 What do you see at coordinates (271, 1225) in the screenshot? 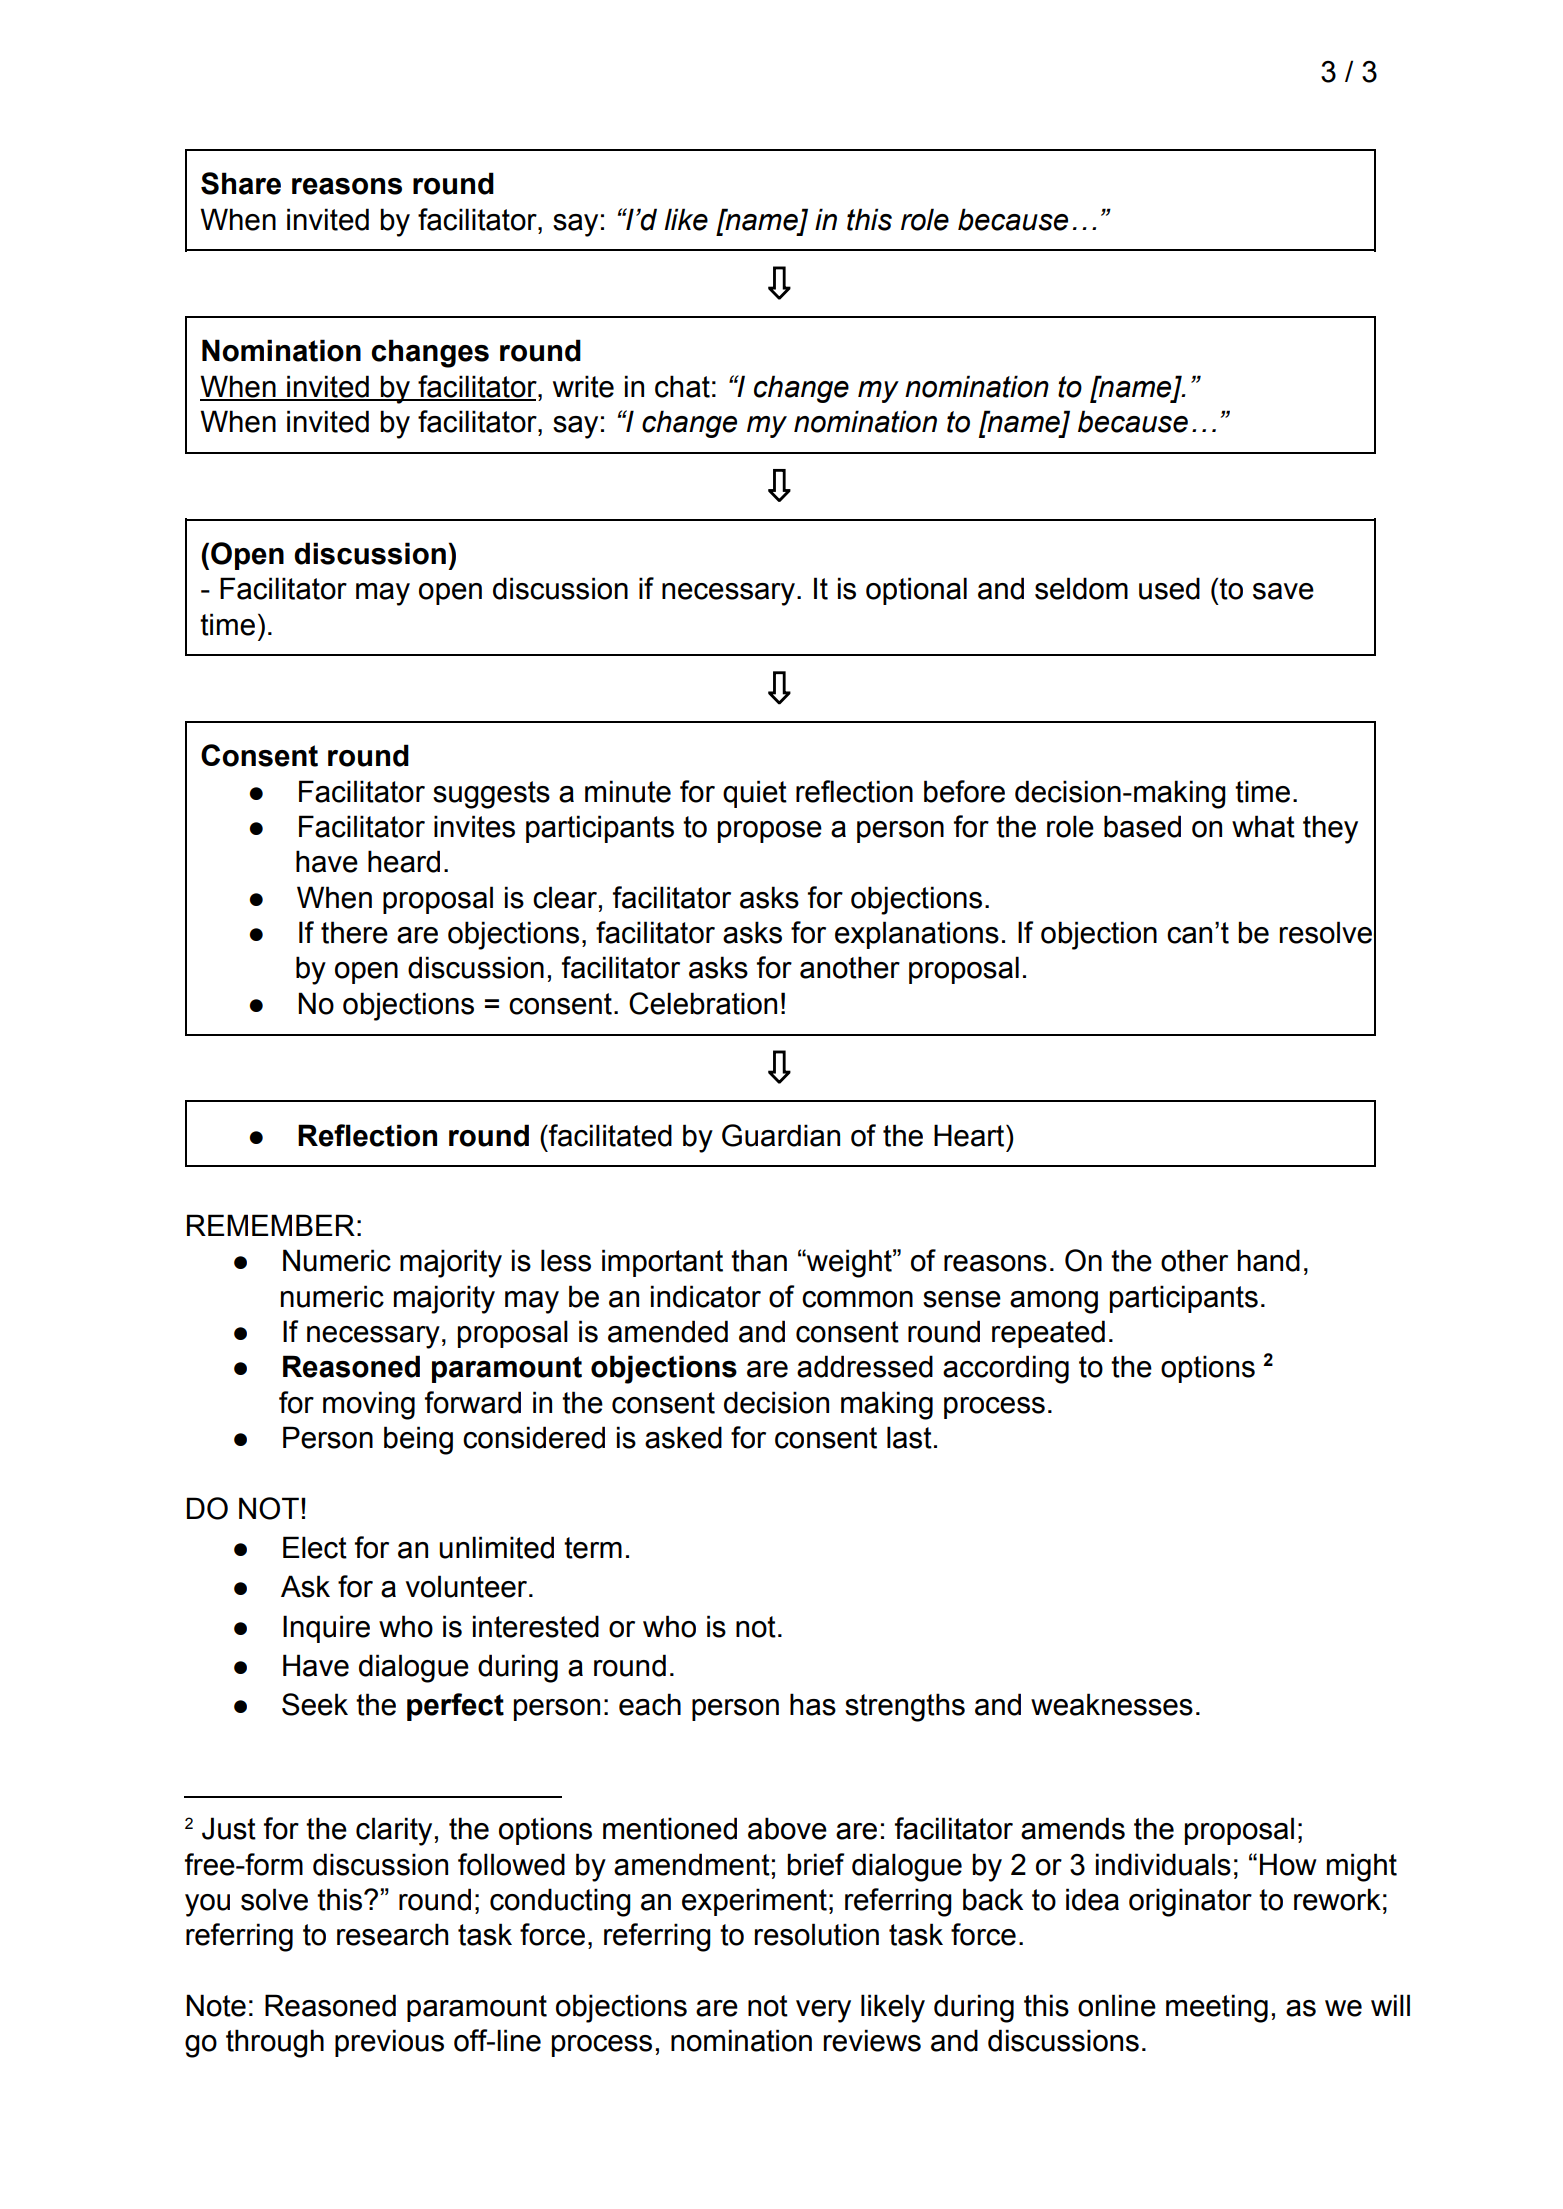
I see `REMEMBER` at bounding box center [271, 1225].
